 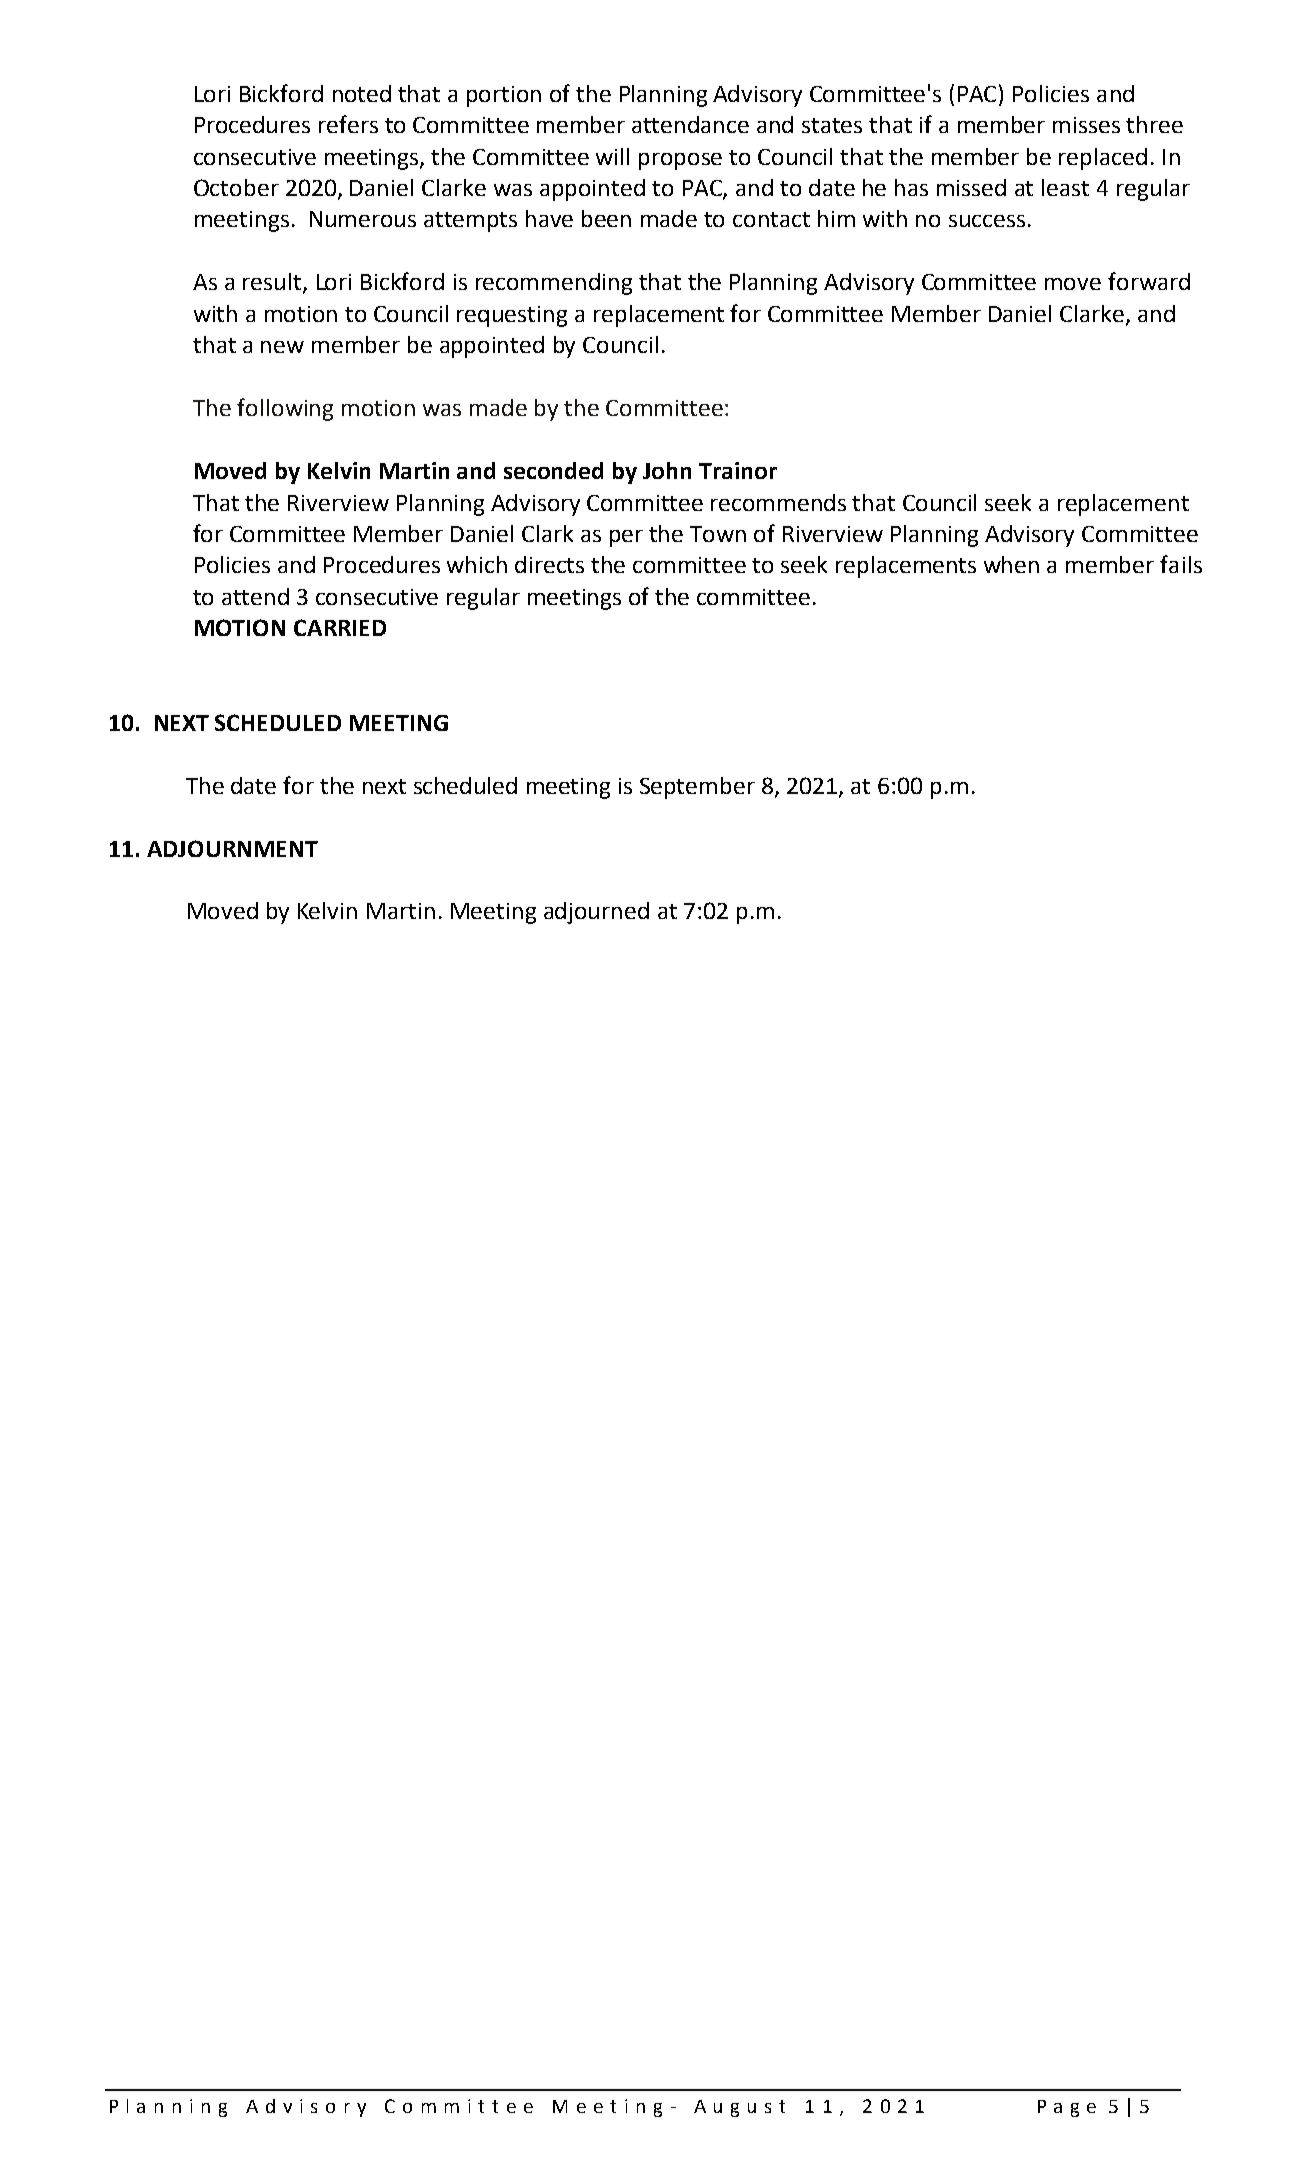 I want to click on August, so click(x=739, y=2108).
